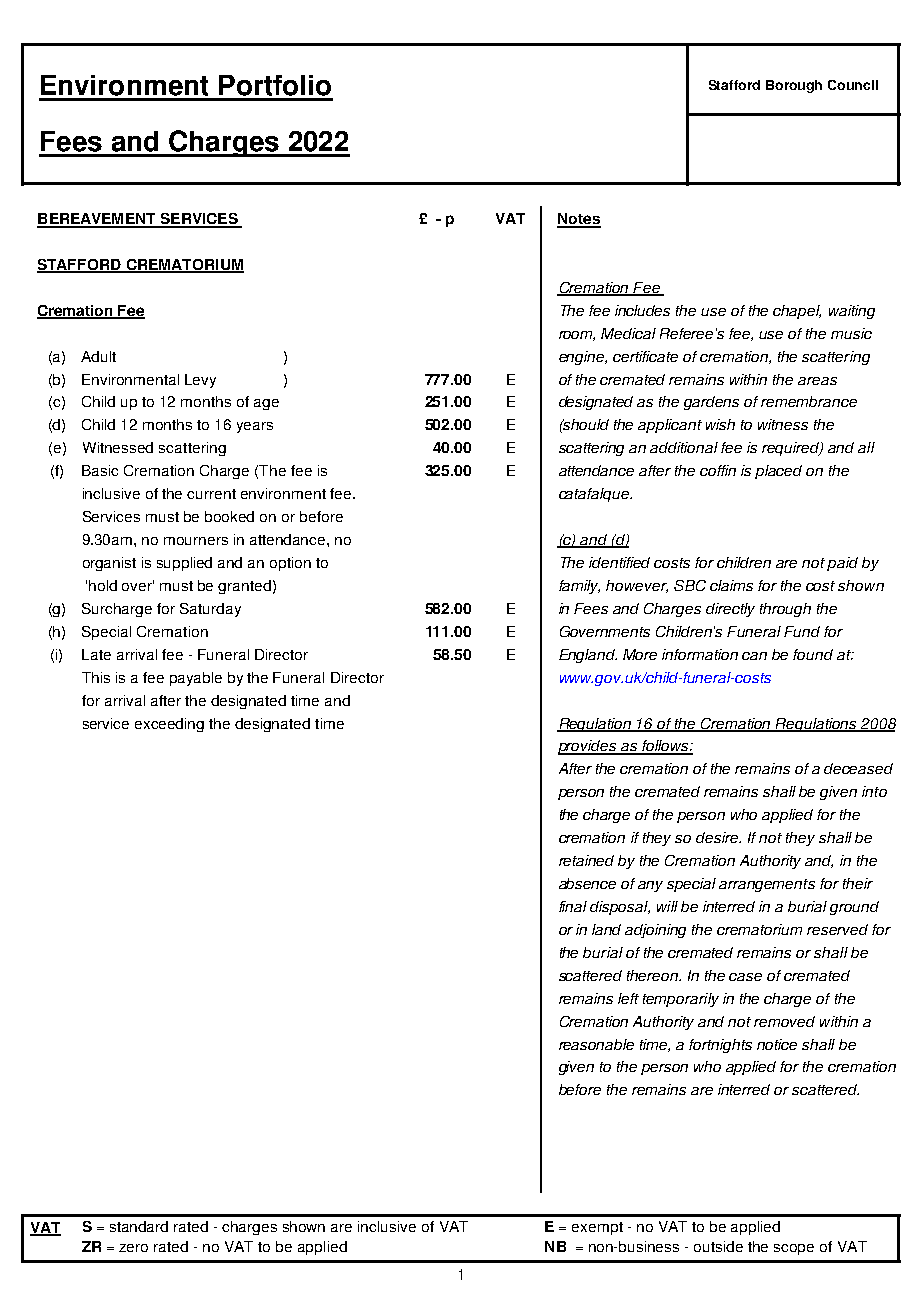 The height and width of the image is (1308, 924). I want to click on standard, so click(139, 1226).
